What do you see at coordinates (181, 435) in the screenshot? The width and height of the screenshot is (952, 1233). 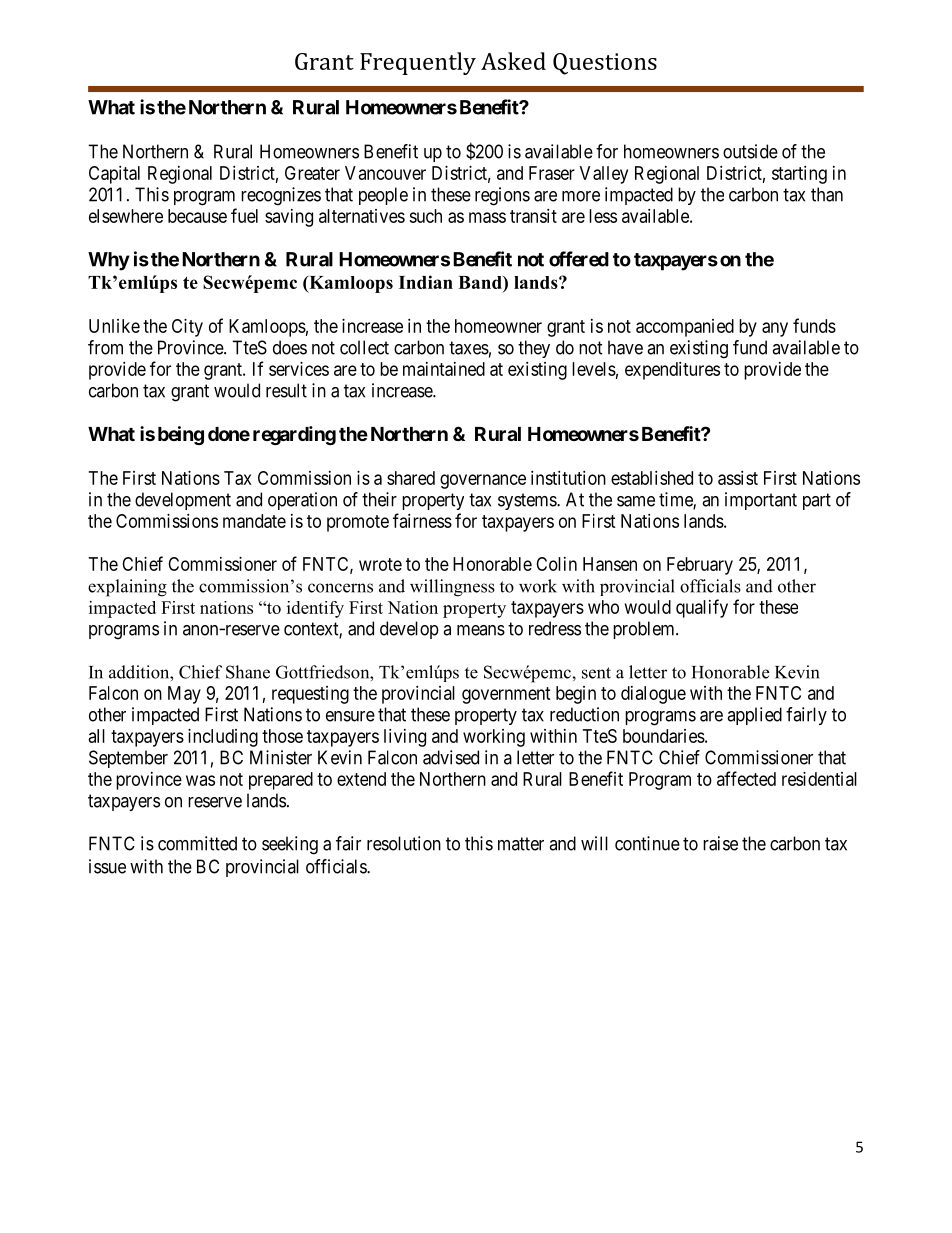 I see `being` at bounding box center [181, 435].
